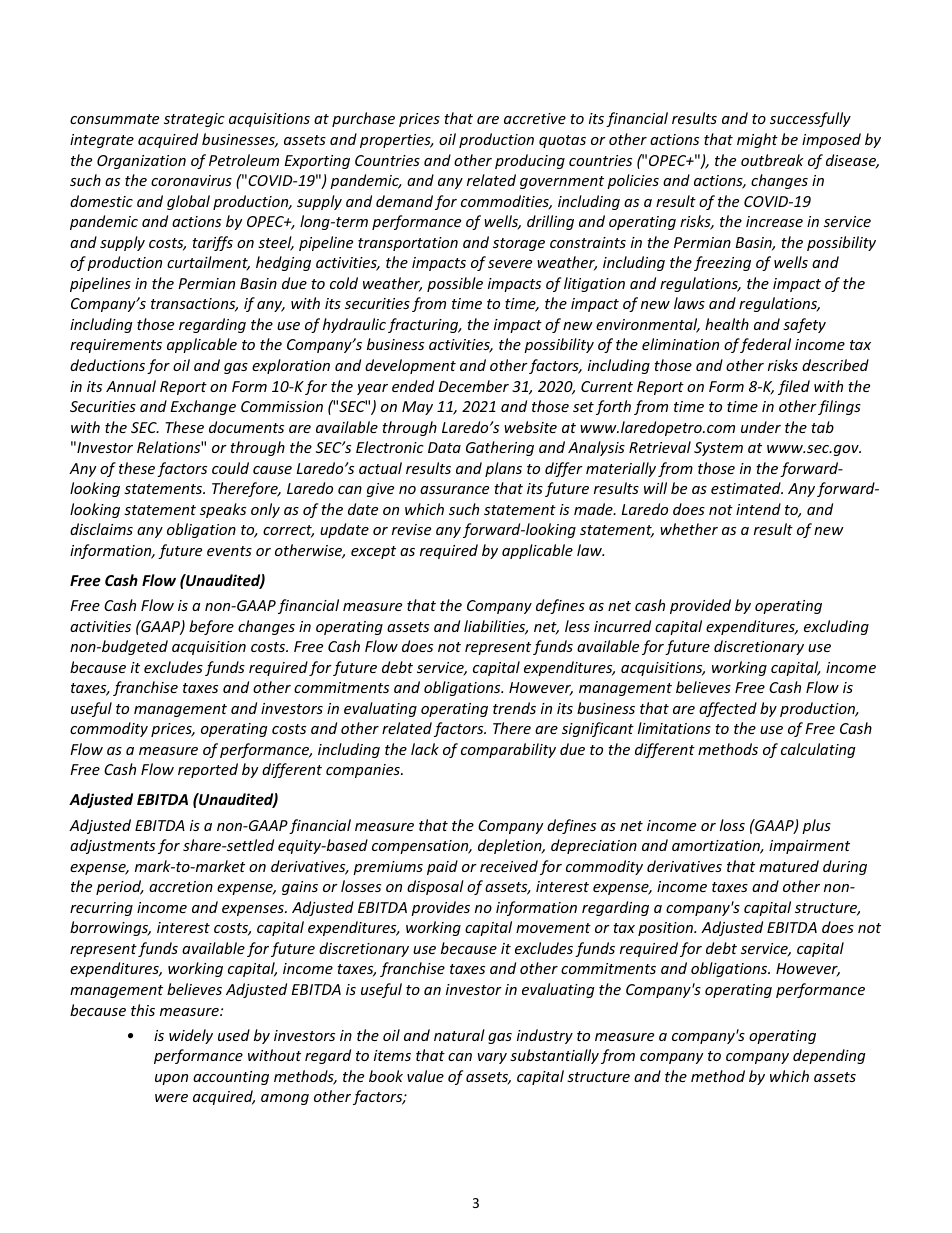 This screenshot has width=952, height=1233. Describe the element at coordinates (171, 1079) in the screenshot. I see `upon` at that location.
